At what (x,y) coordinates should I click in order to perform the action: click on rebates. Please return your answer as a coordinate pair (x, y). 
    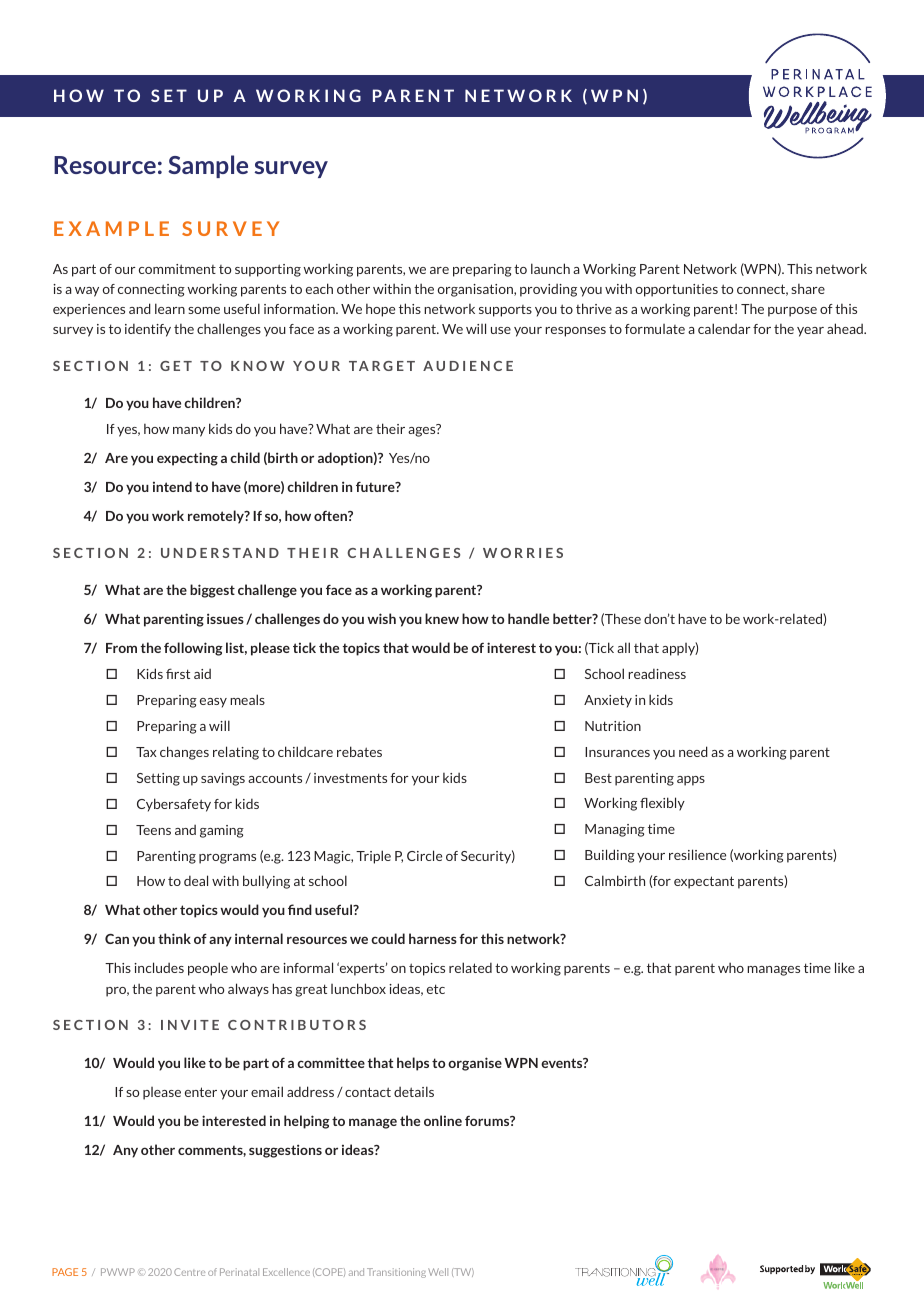
    Looking at the image, I should click on (359, 751).
